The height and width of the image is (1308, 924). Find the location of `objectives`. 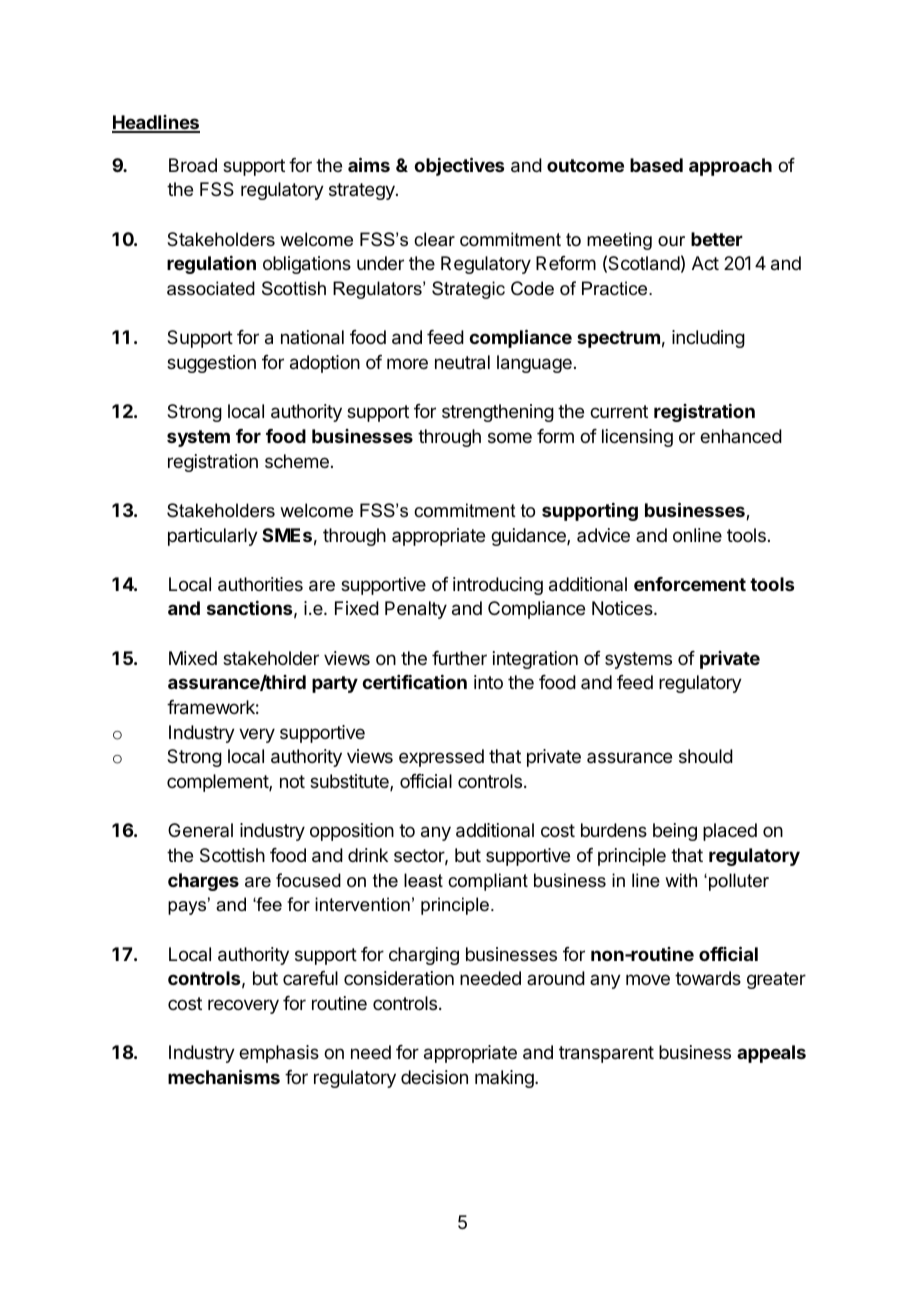

objectives is located at coordinates (459, 166).
